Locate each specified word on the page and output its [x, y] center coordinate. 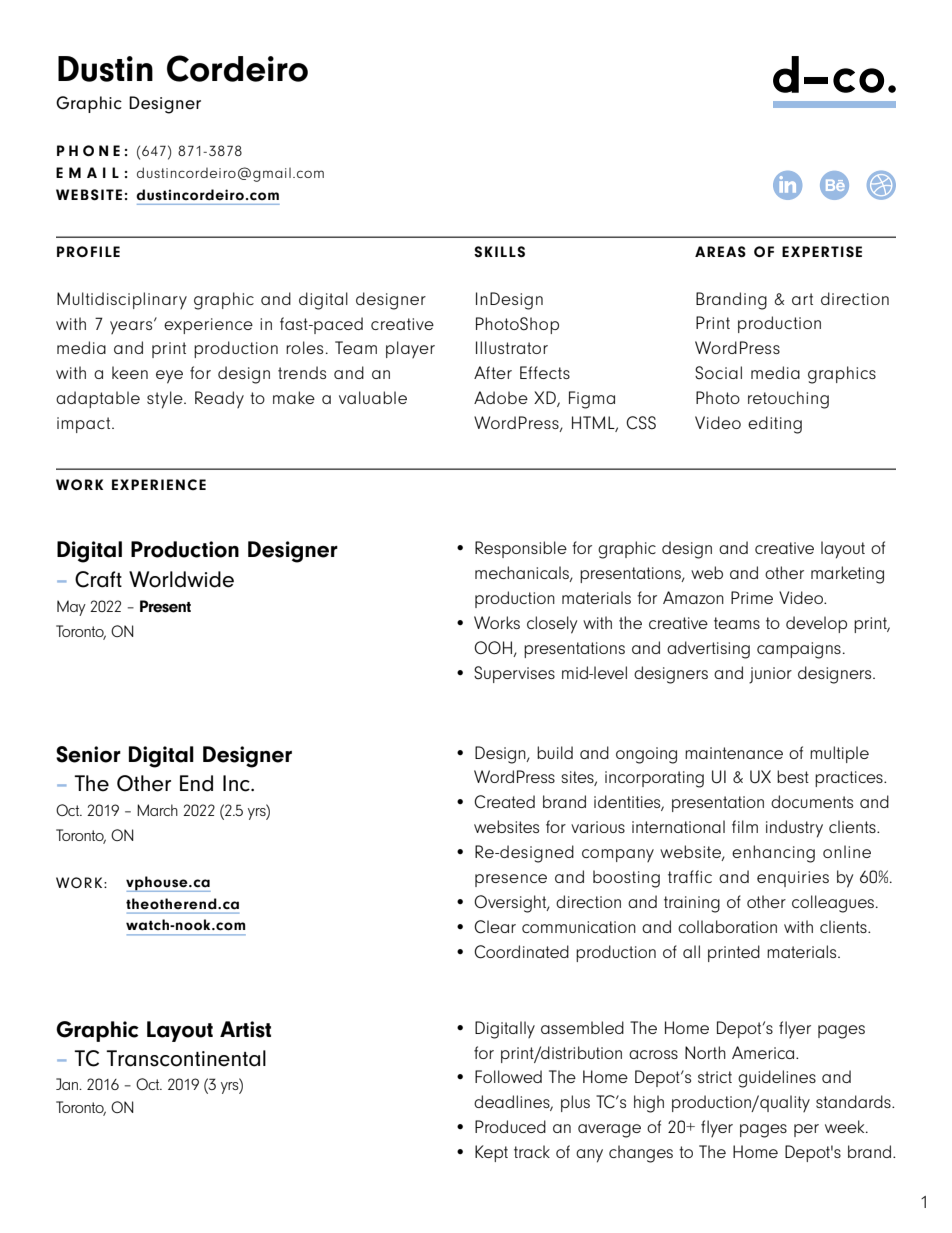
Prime [752, 597]
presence [511, 880]
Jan [68, 1084]
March [157, 810]
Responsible [521, 549]
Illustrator [512, 347]
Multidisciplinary [122, 300]
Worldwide [181, 579]
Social [718, 372]
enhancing [773, 854]
